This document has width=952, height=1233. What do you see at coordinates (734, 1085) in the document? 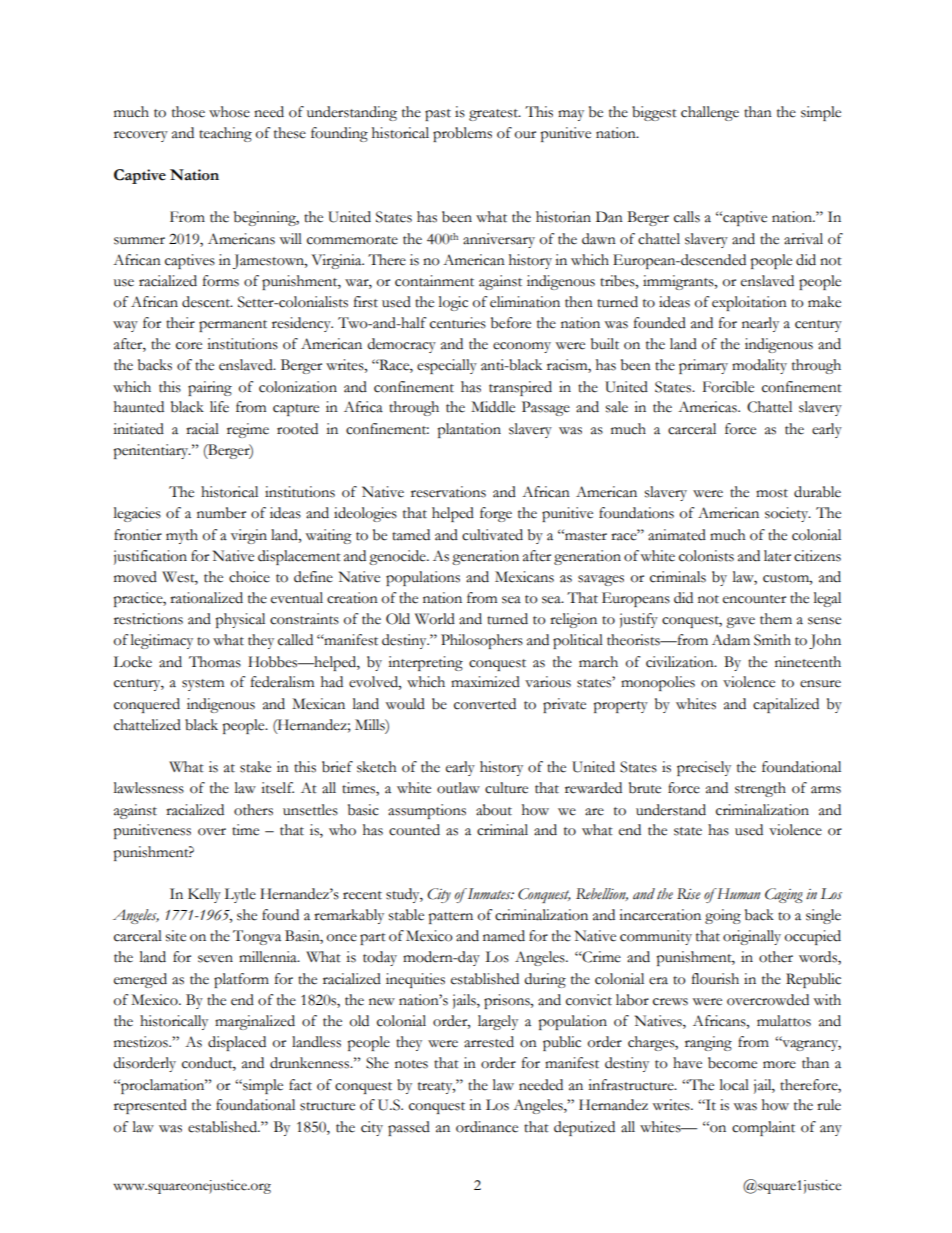
I see `local` at bounding box center [734, 1085].
